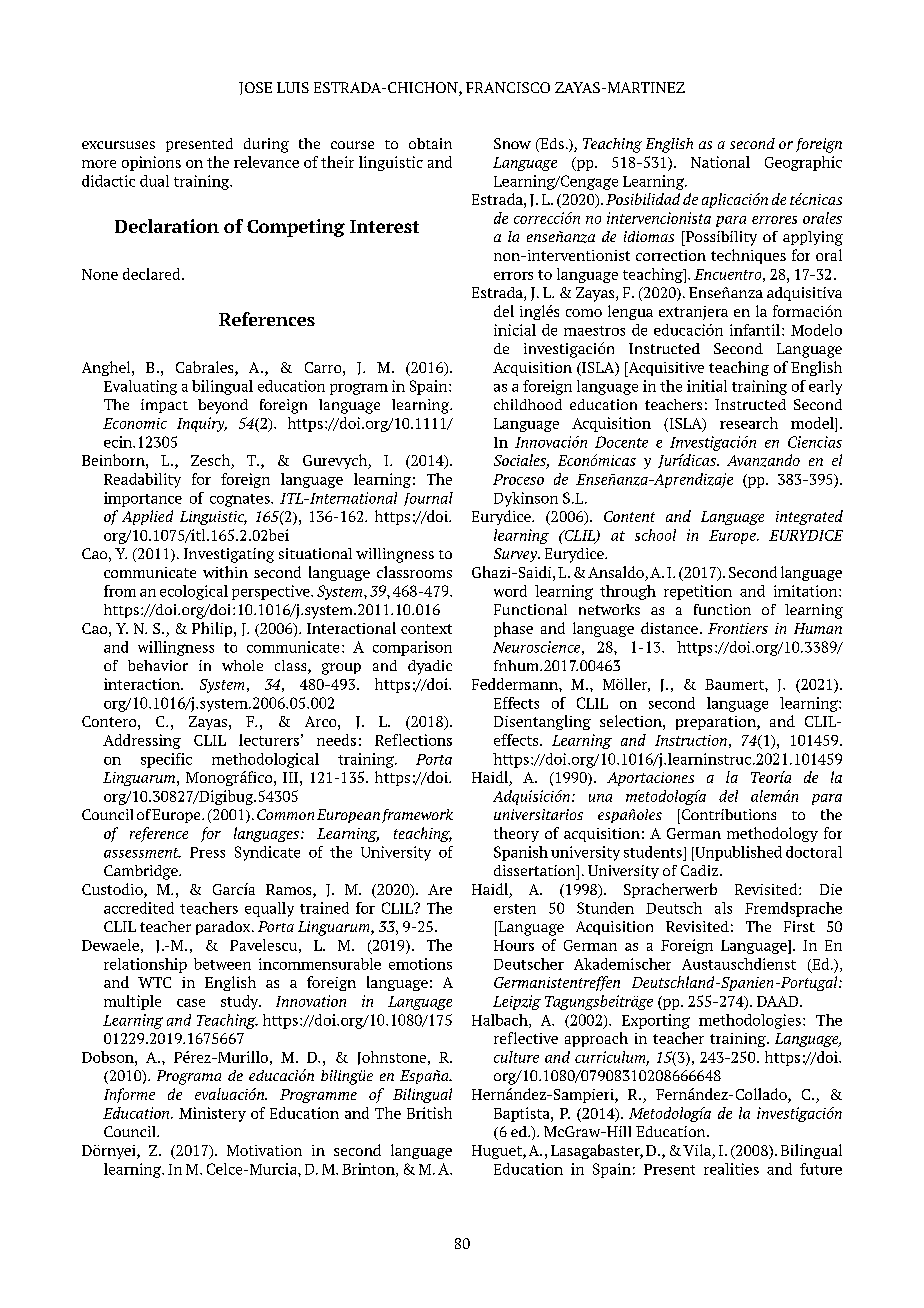 The height and width of the image is (1308, 924). Describe the element at coordinates (738, 628) in the image. I see `Frontiers` at that location.
